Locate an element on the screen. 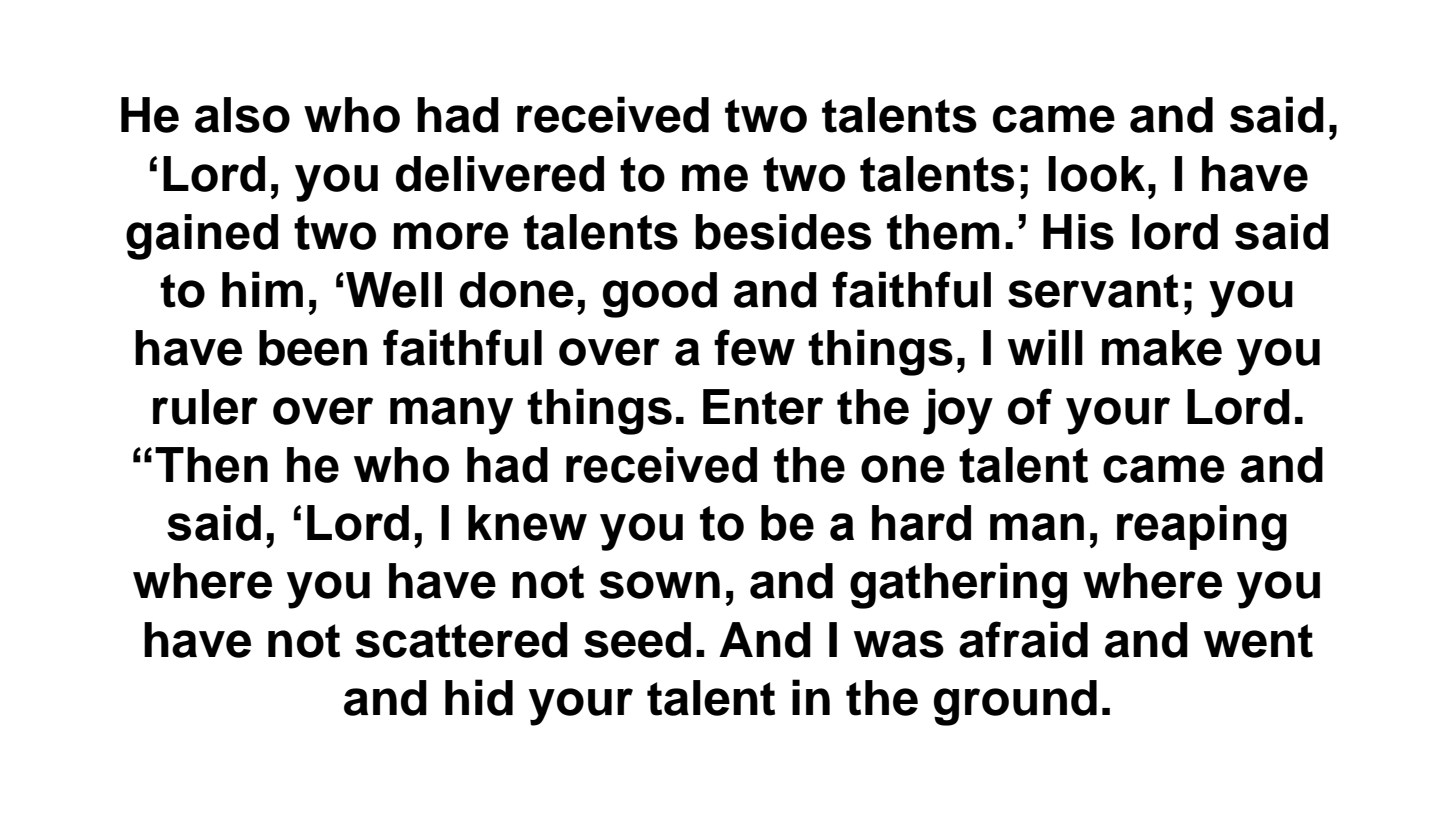 The height and width of the screenshot is (819, 1456). look is located at coordinates (1096, 174).
